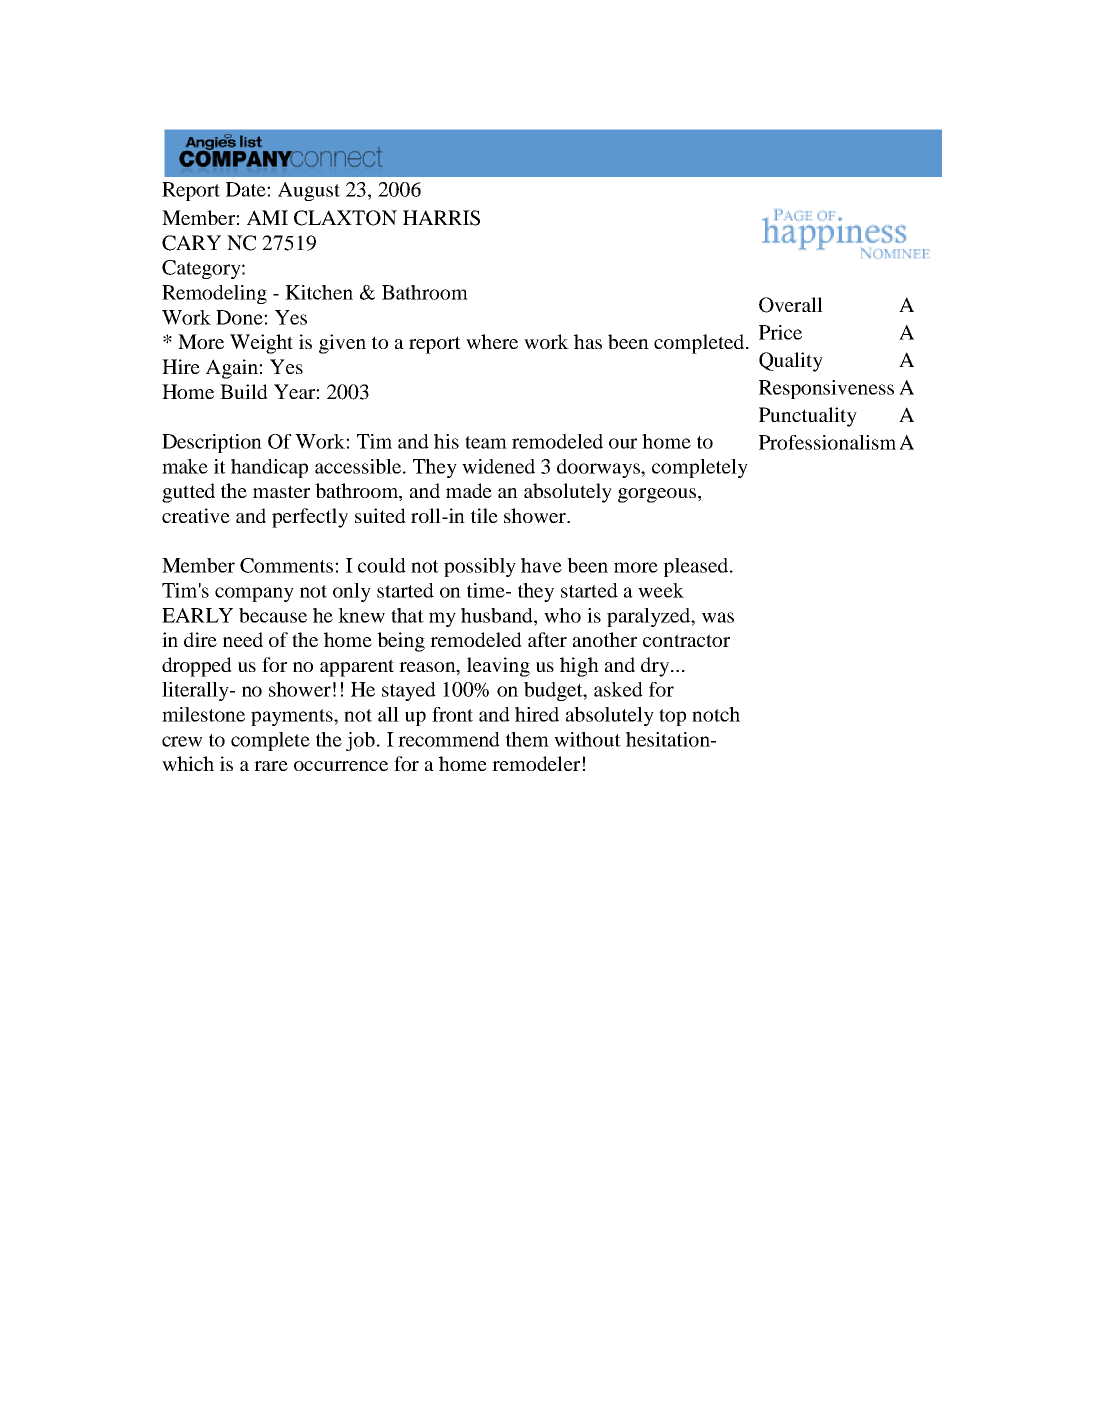  Describe the element at coordinates (791, 362) in the image. I see `Quality` at that location.
